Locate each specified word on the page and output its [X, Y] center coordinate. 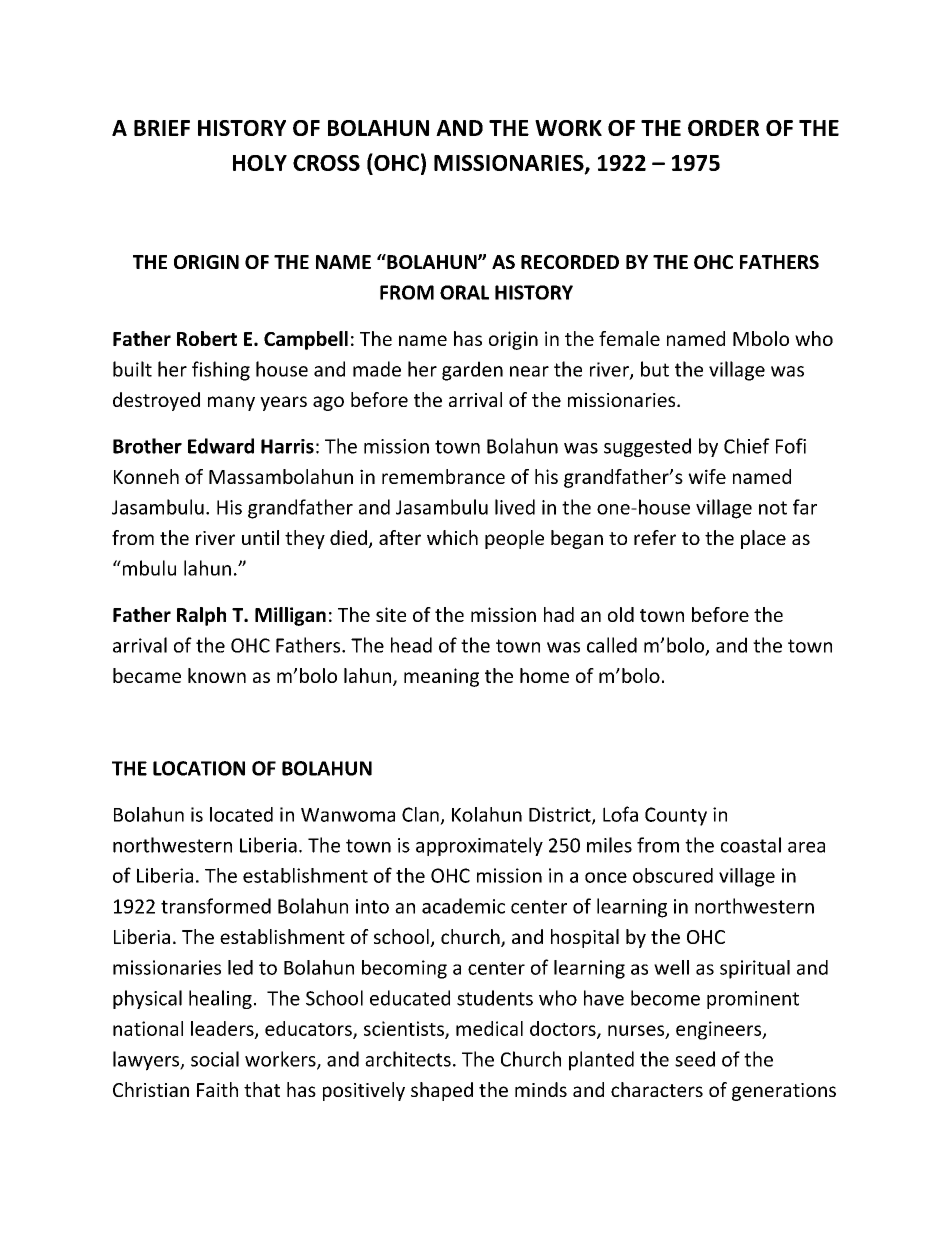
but [655, 369]
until [260, 537]
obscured [673, 875]
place [763, 539]
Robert [207, 338]
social [215, 1059]
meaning [441, 677]
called [612, 645]
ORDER [723, 128]
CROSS [326, 163]
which [452, 537]
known [217, 675]
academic [463, 906]
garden [472, 371]
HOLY [260, 163]
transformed [216, 906]
